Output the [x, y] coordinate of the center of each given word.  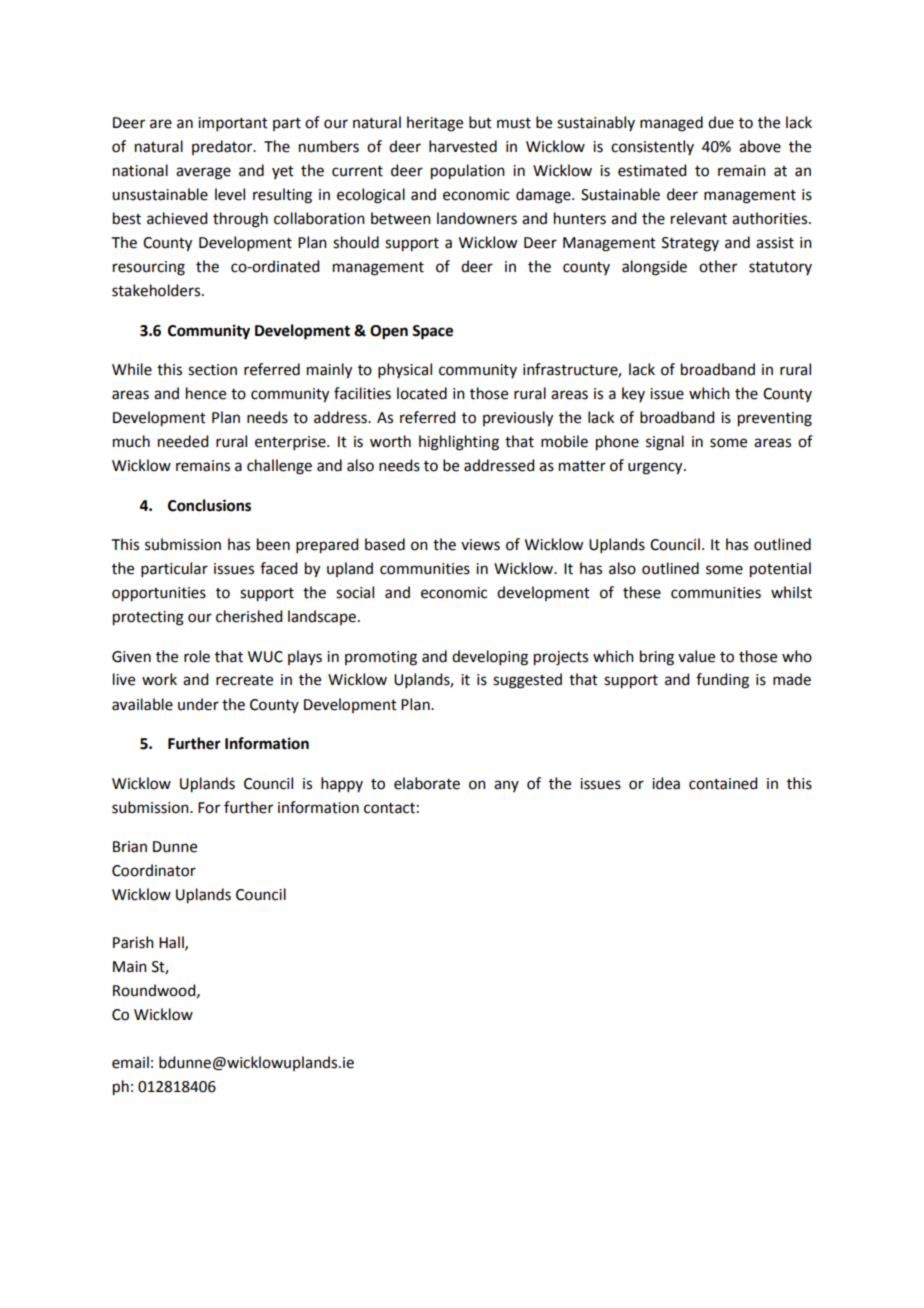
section [212, 370]
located [422, 393]
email [130, 1062]
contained [723, 783]
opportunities [159, 594]
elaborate [427, 783]
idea [666, 783]
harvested [463, 146]
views [480, 545]
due [721, 122]
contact [389, 808]
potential [780, 570]
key [633, 394]
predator [223, 147]
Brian [130, 847]
